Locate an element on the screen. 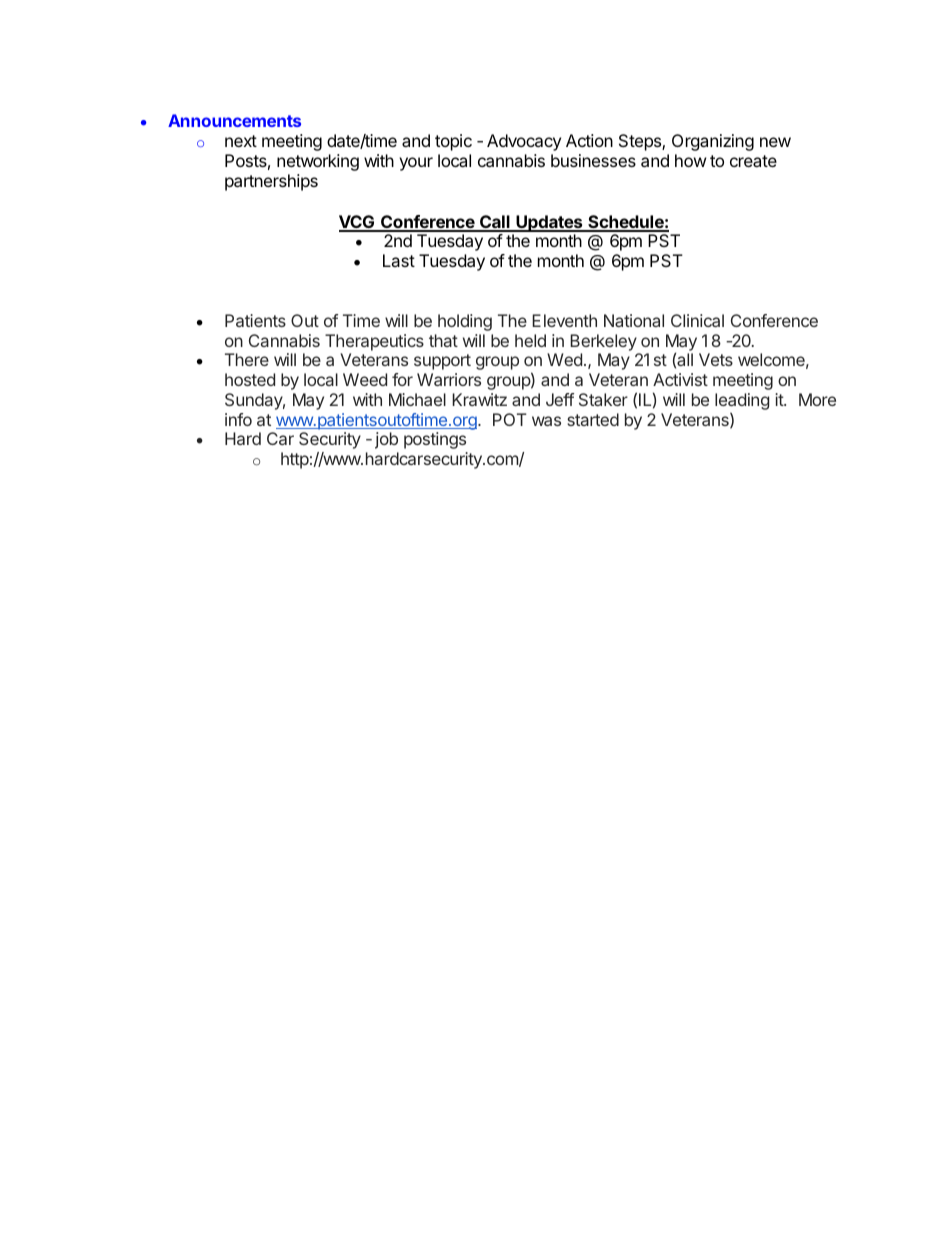 This screenshot has height=1233, width=952. next is located at coordinates (241, 141).
